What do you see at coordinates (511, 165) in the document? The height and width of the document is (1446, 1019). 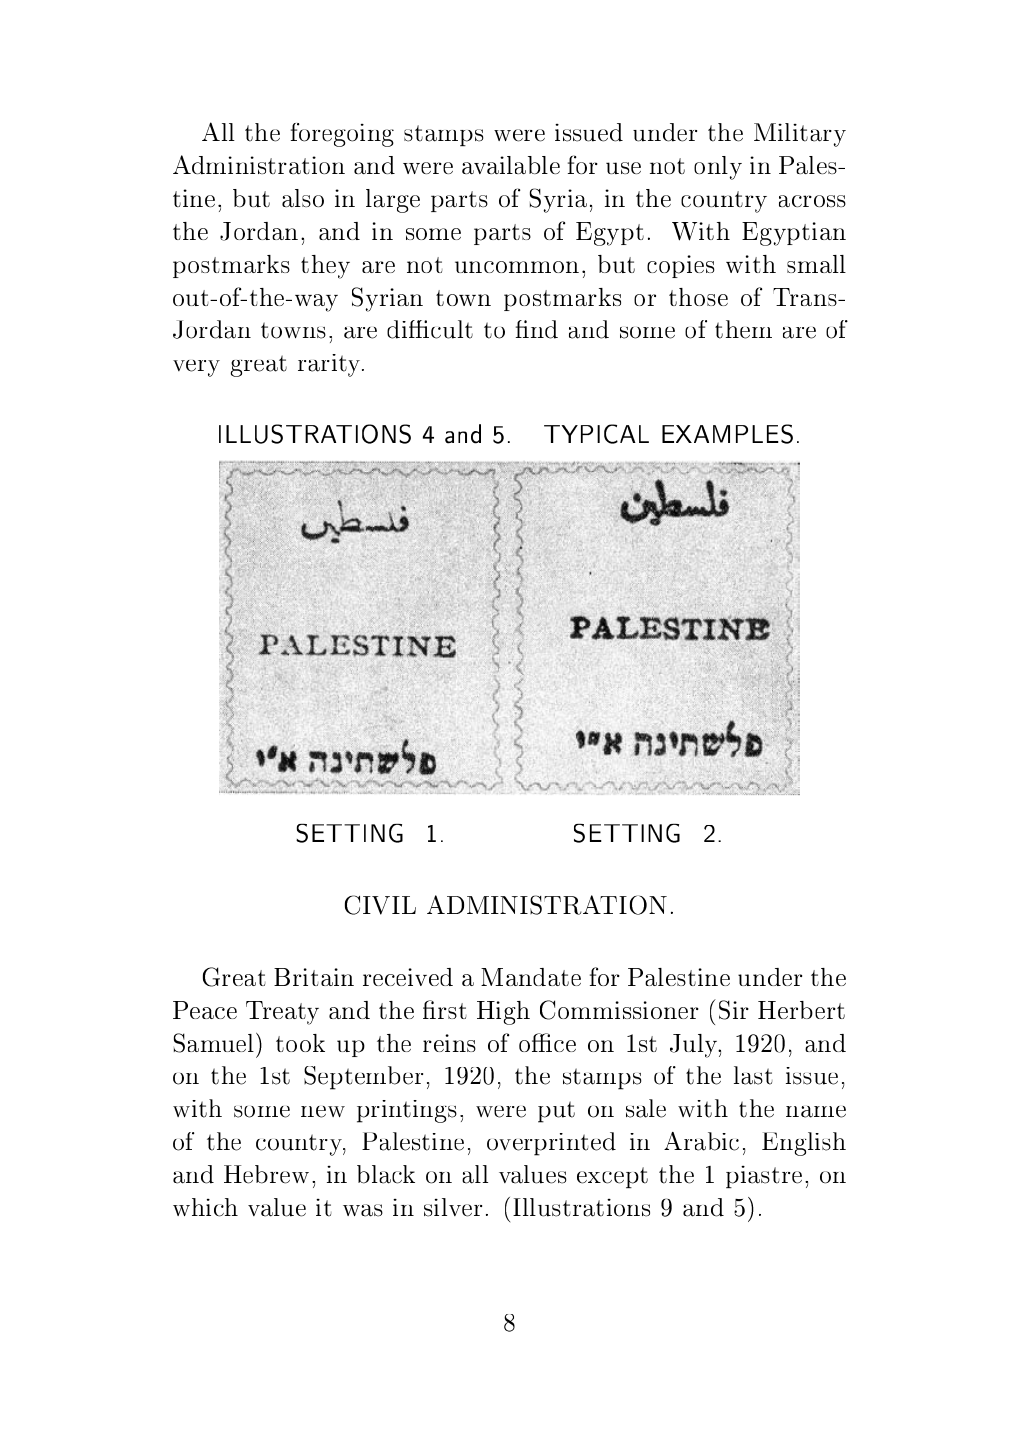 I see `available` at bounding box center [511, 165].
